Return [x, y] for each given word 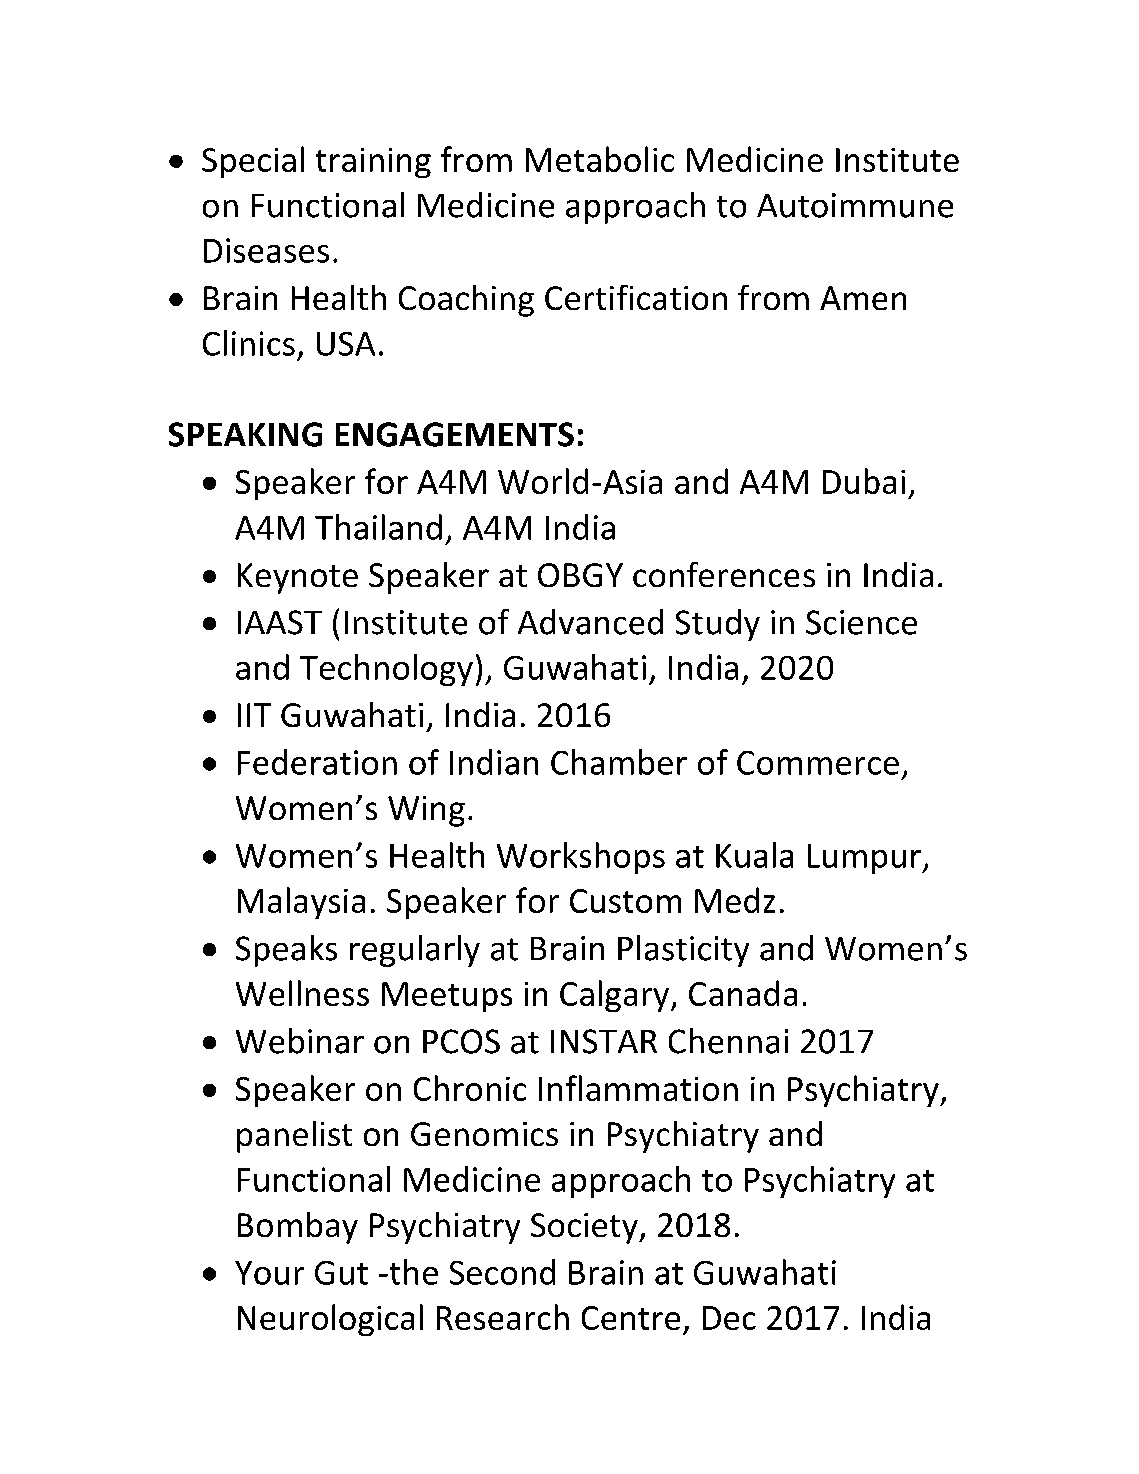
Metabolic [600, 159]
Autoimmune [855, 205]
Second [502, 1272]
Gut [341, 1273]
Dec [729, 1318]
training [373, 163]
